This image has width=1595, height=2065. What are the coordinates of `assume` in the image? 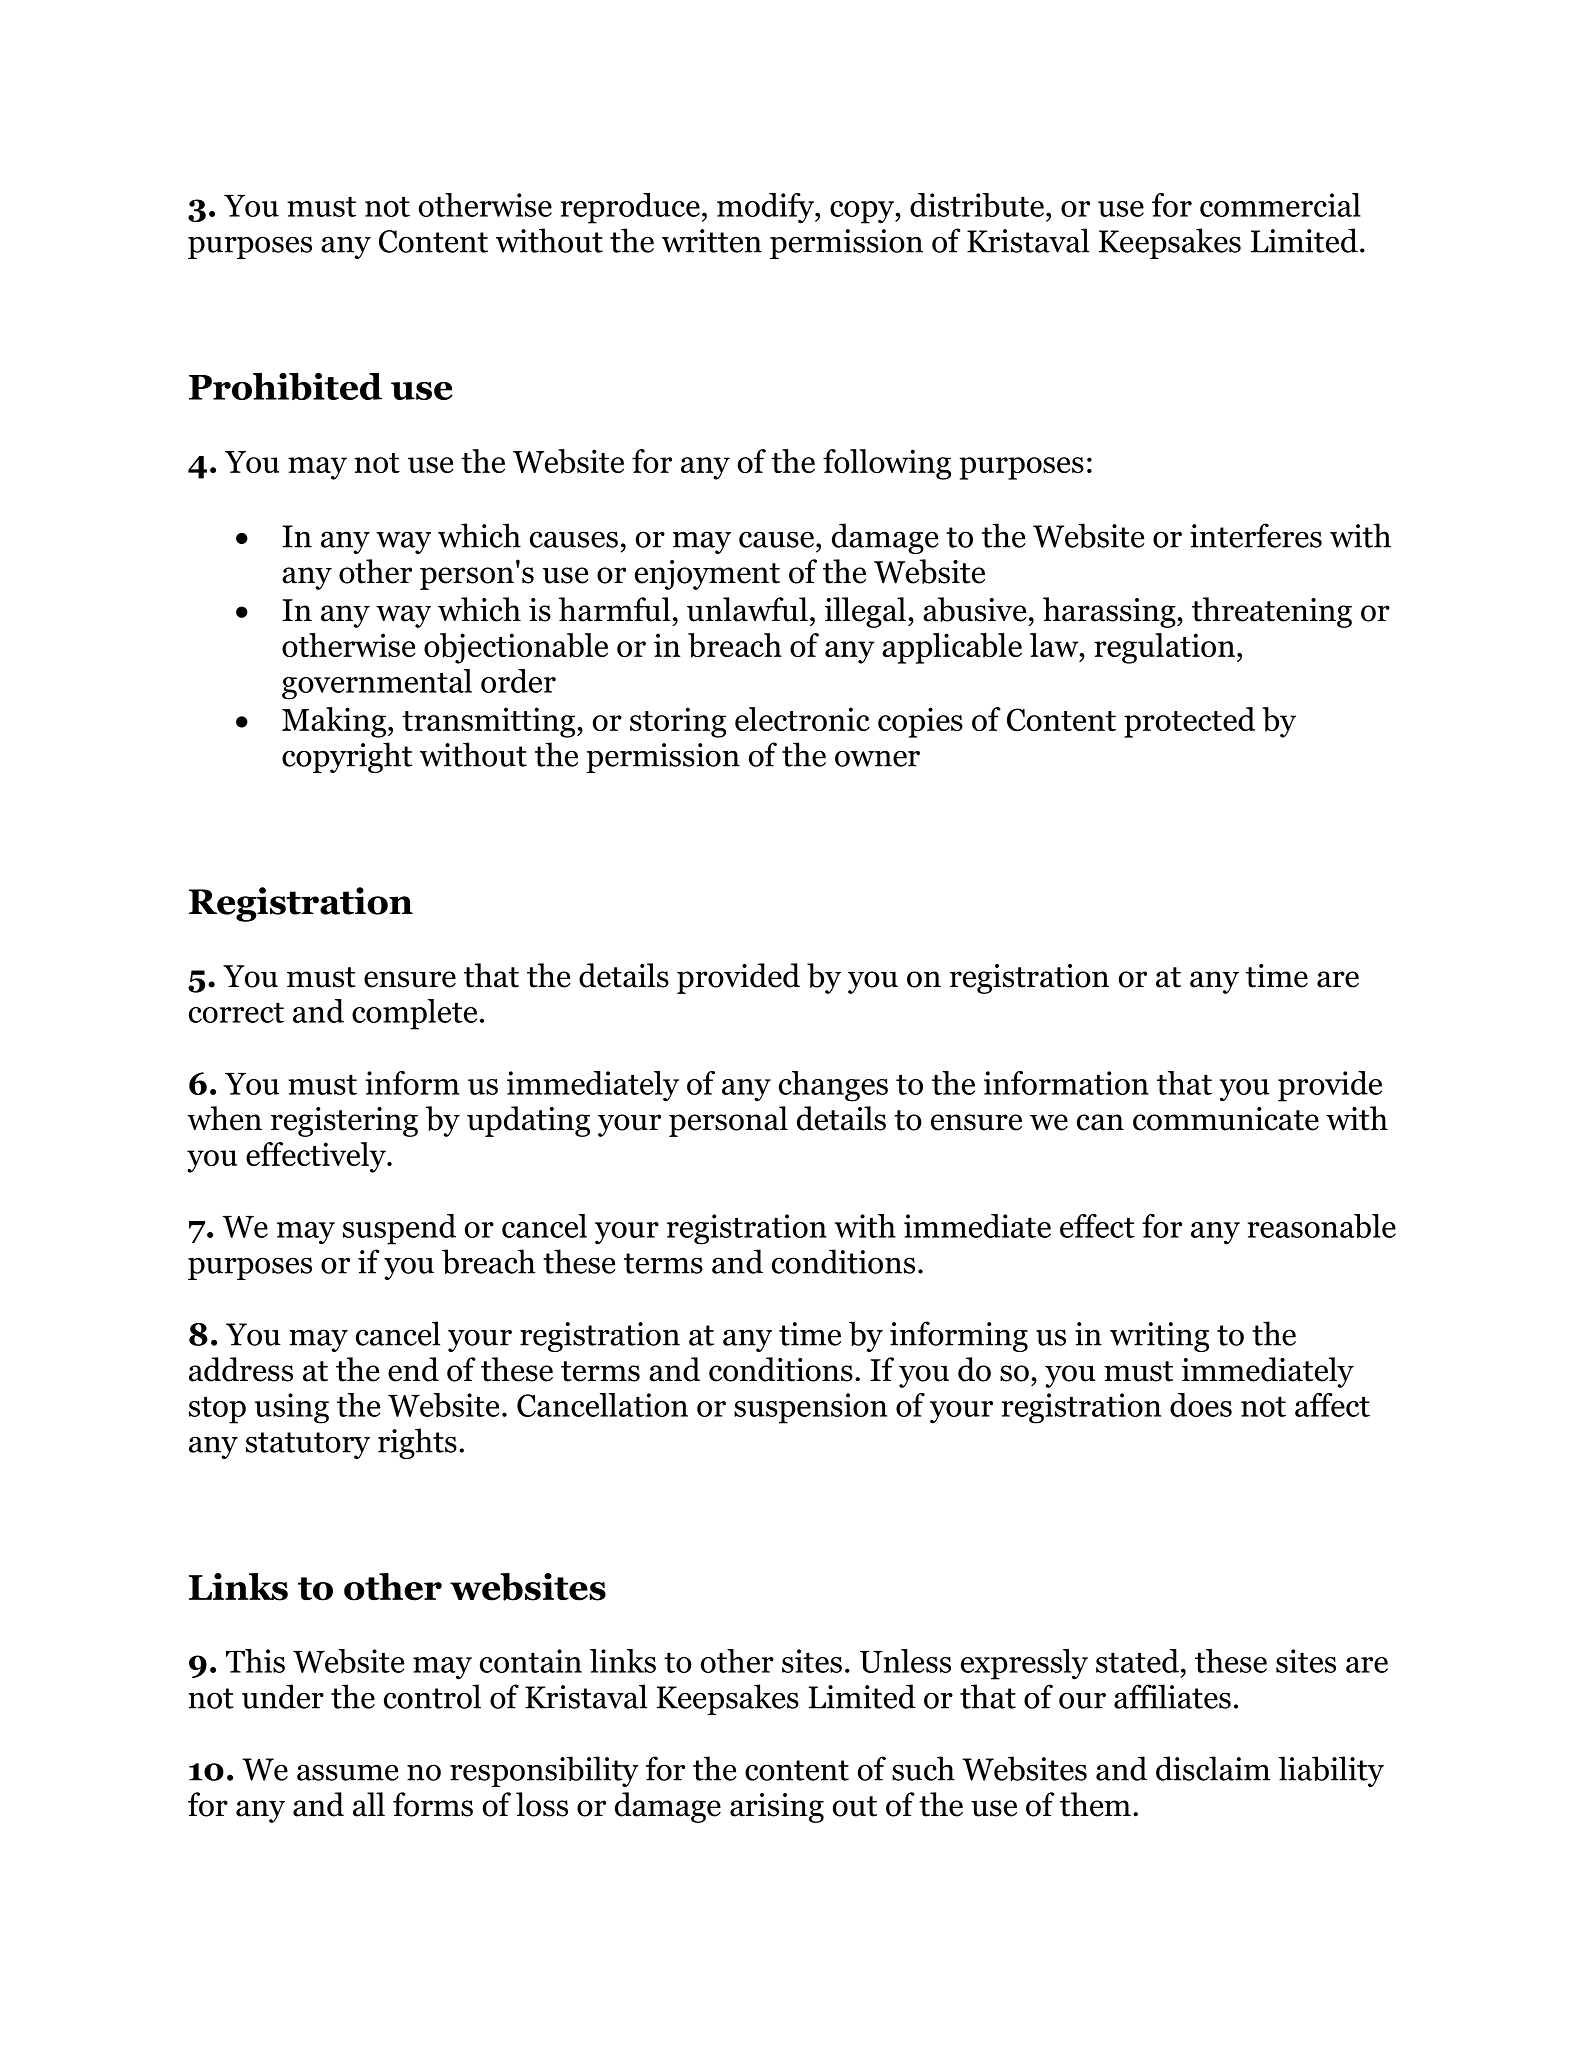 It's located at (347, 1772).
